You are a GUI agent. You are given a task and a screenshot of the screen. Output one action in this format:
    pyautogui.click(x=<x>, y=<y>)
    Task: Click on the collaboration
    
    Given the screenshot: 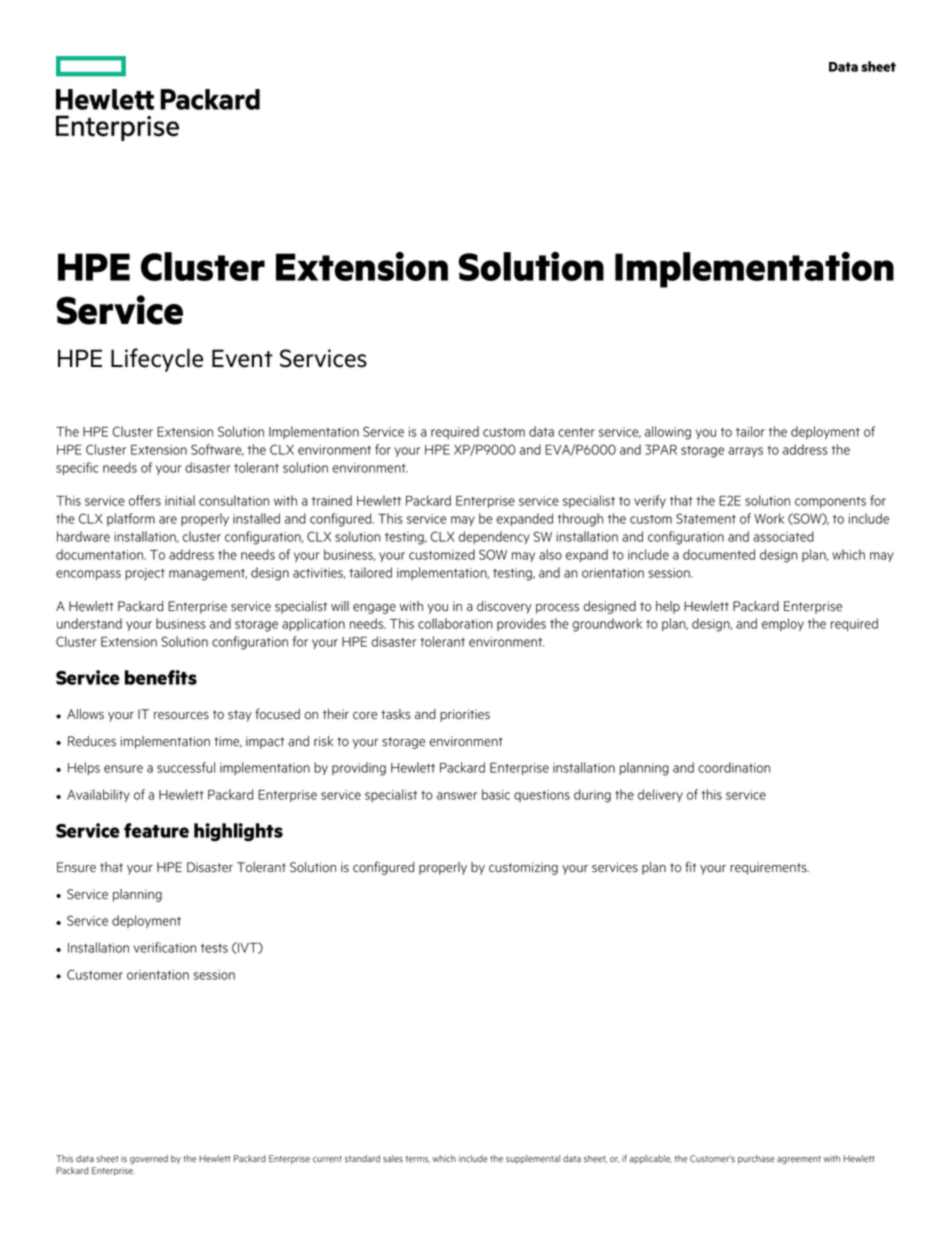 What is the action you would take?
    pyautogui.click(x=455, y=623)
